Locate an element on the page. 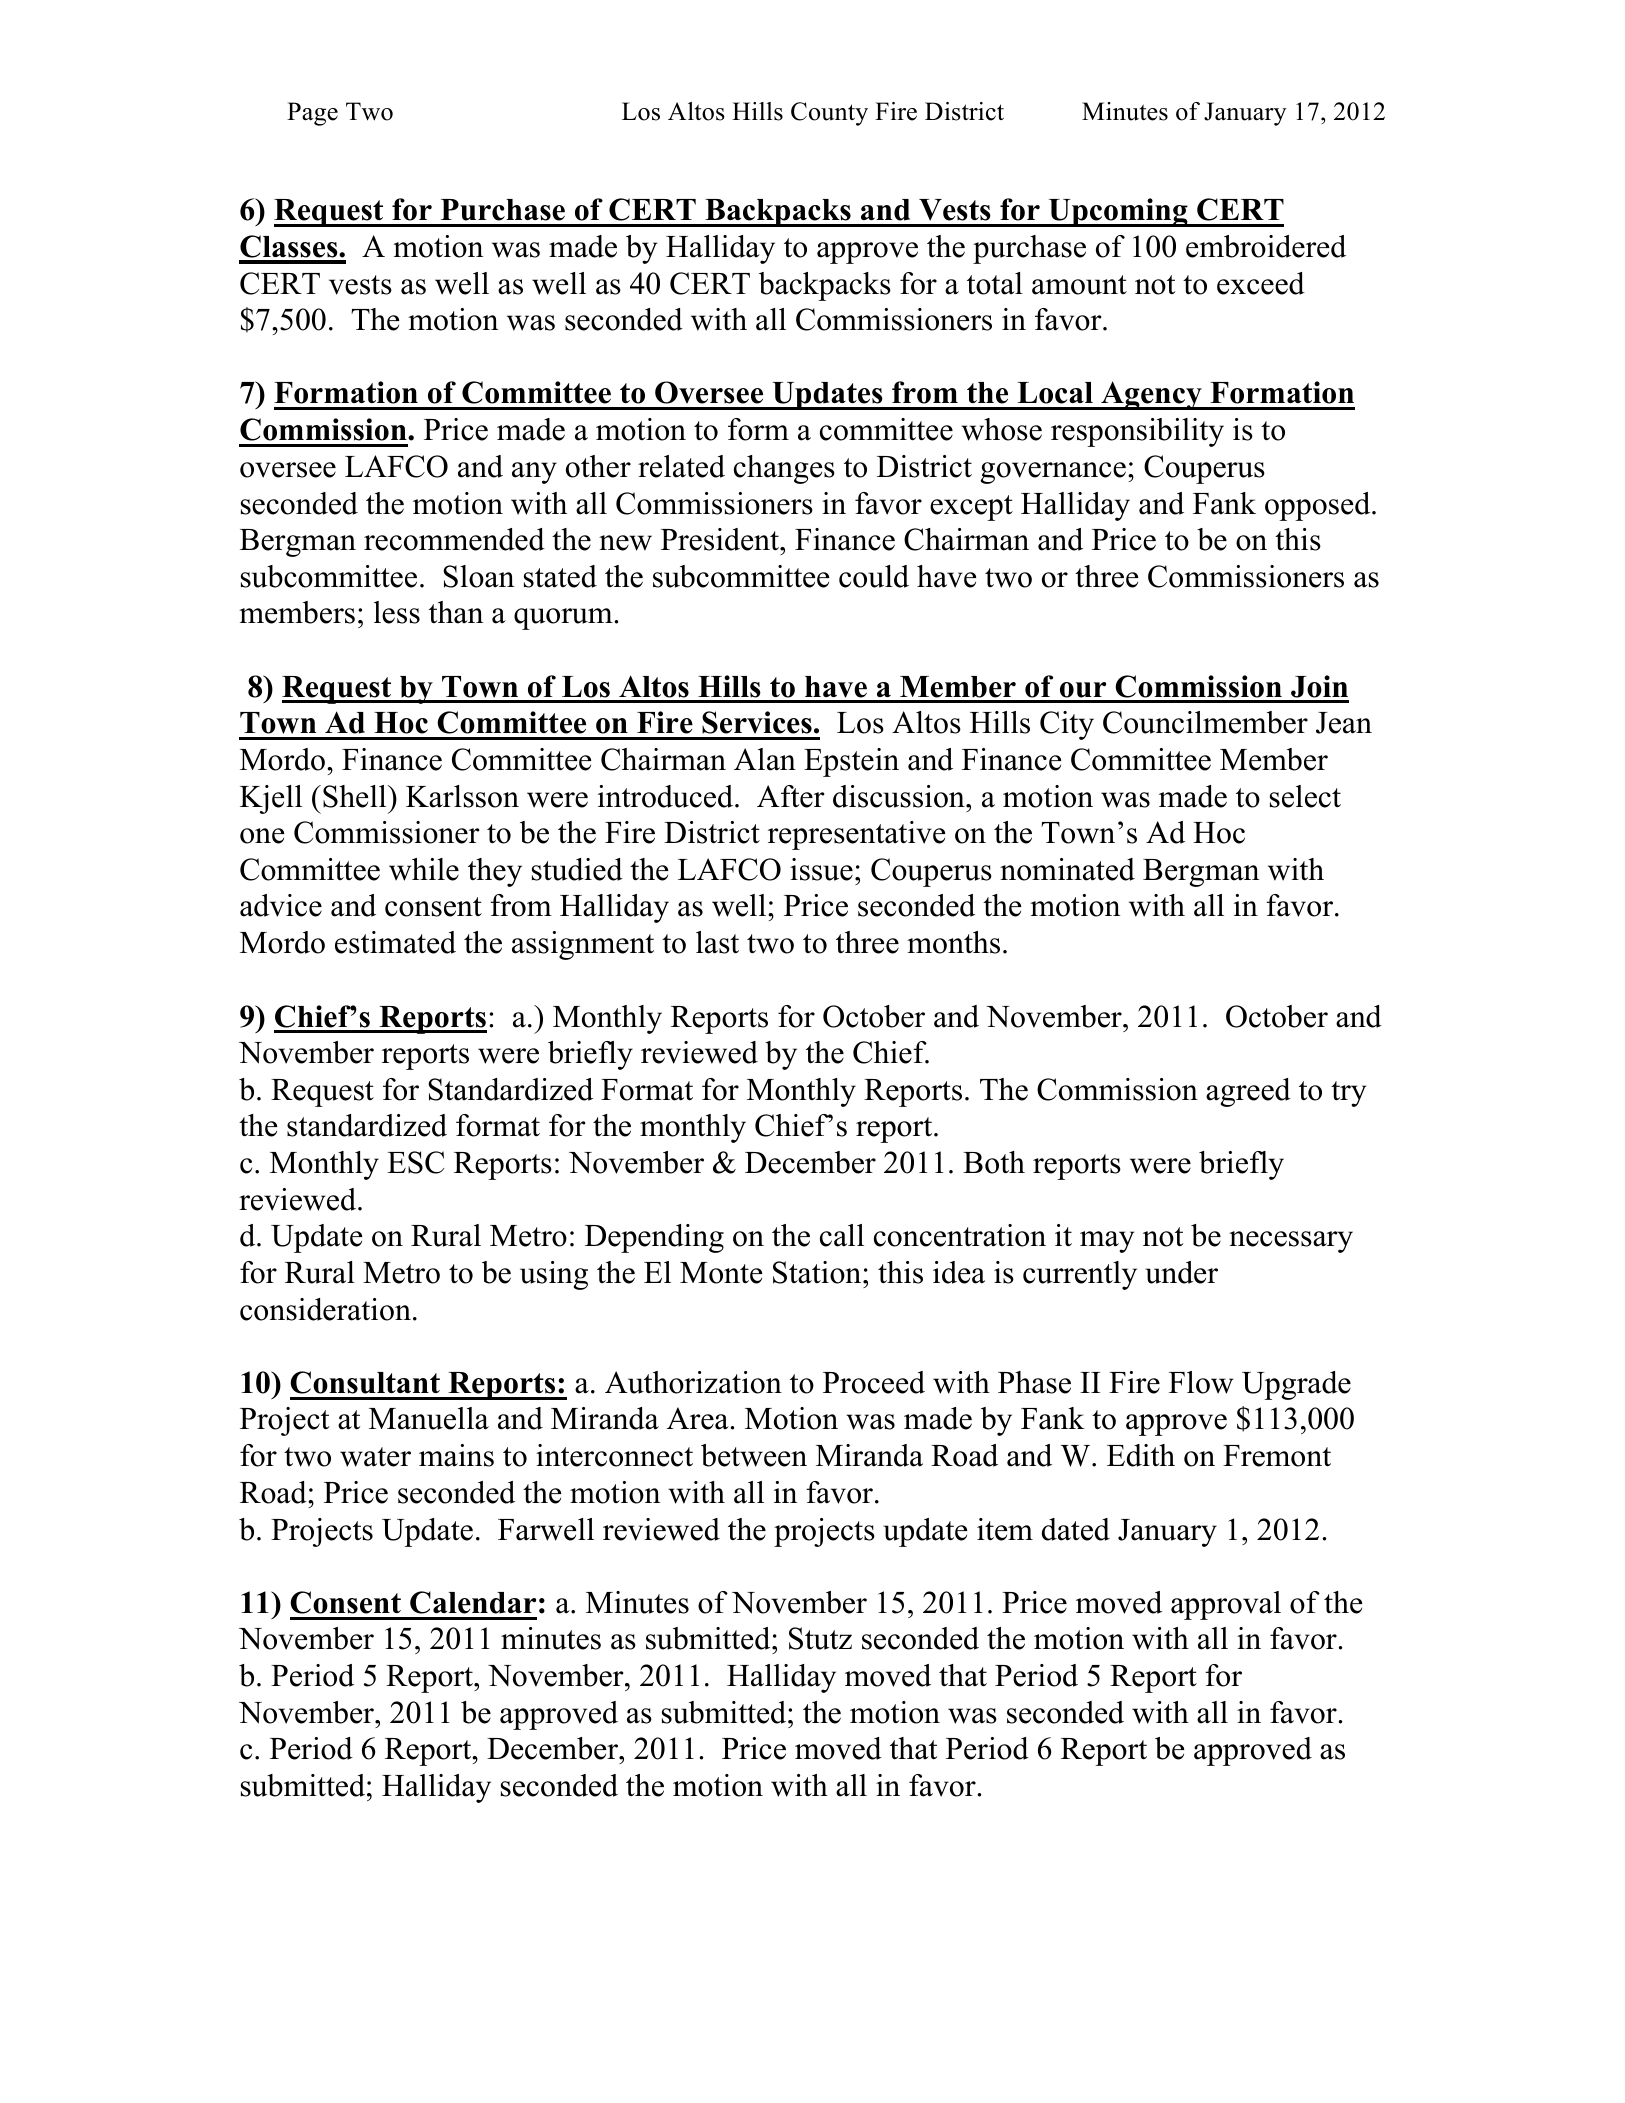  between is located at coordinates (754, 1455).
